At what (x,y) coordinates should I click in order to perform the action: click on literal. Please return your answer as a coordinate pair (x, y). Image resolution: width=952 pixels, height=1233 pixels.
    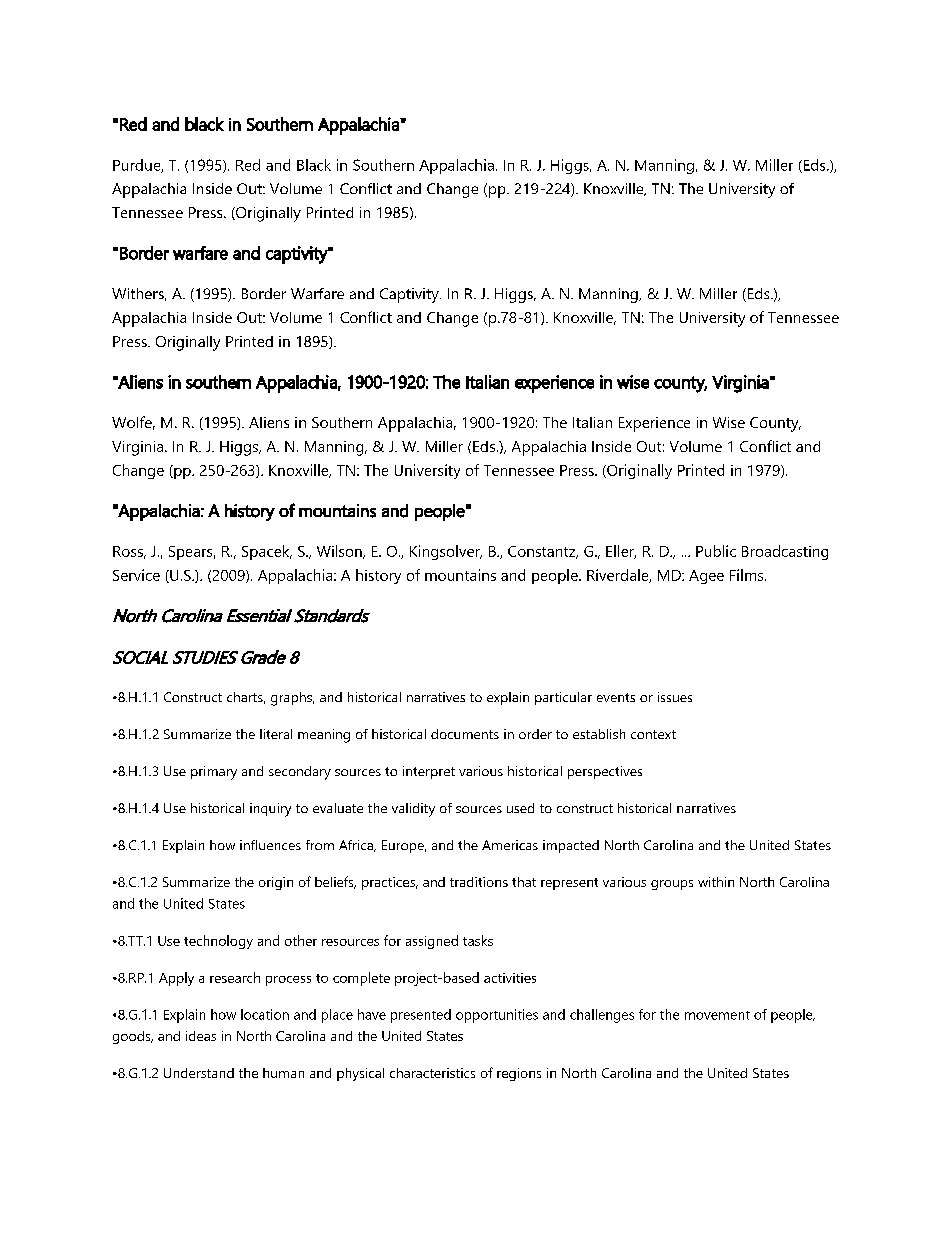
    Looking at the image, I should click on (276, 734).
